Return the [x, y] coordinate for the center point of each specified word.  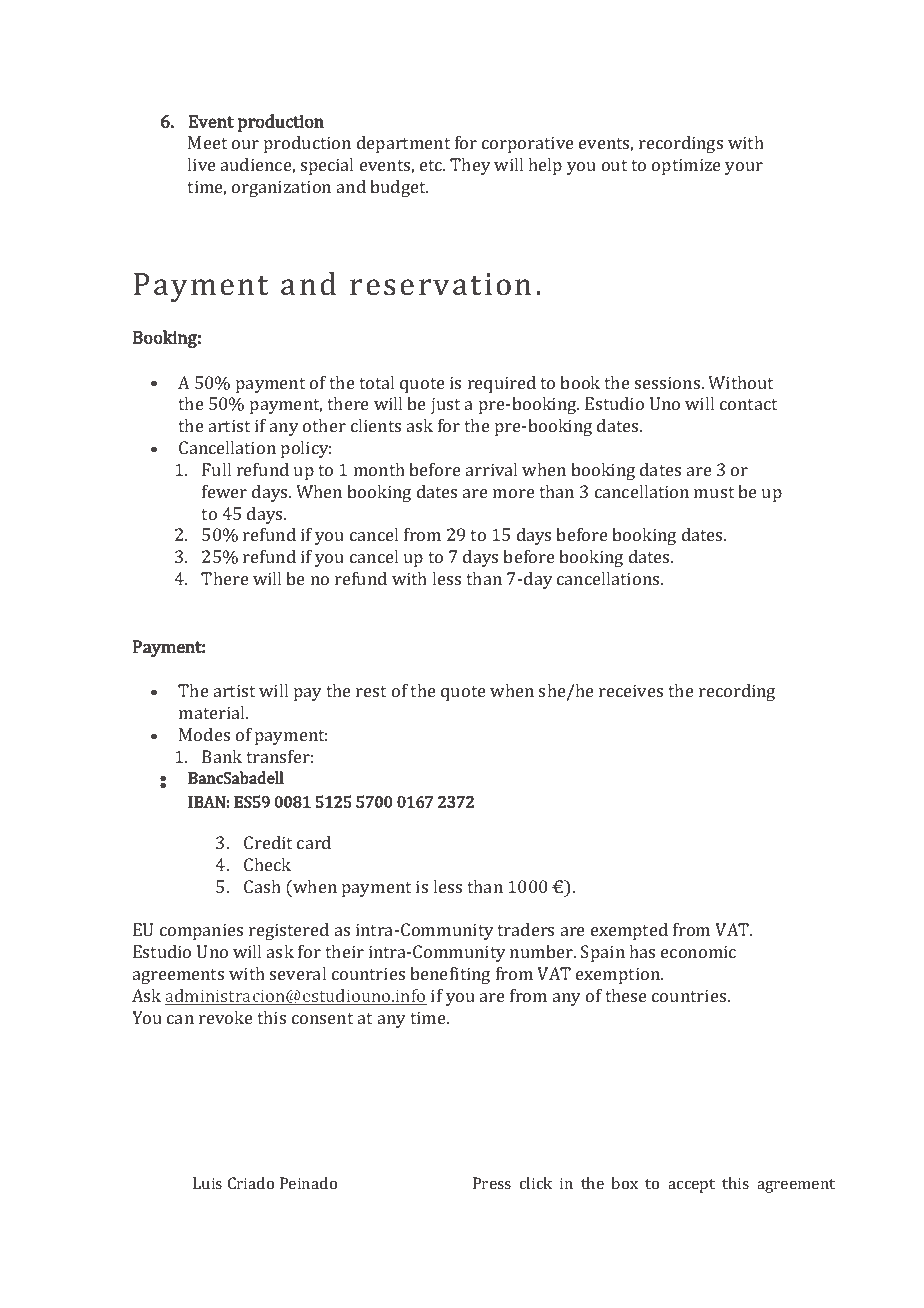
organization [281, 188]
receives [631, 690]
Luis [207, 1183]
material [213, 712]
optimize [686, 166]
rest [371, 691]
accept [691, 1186]
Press [492, 1183]
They [470, 166]
